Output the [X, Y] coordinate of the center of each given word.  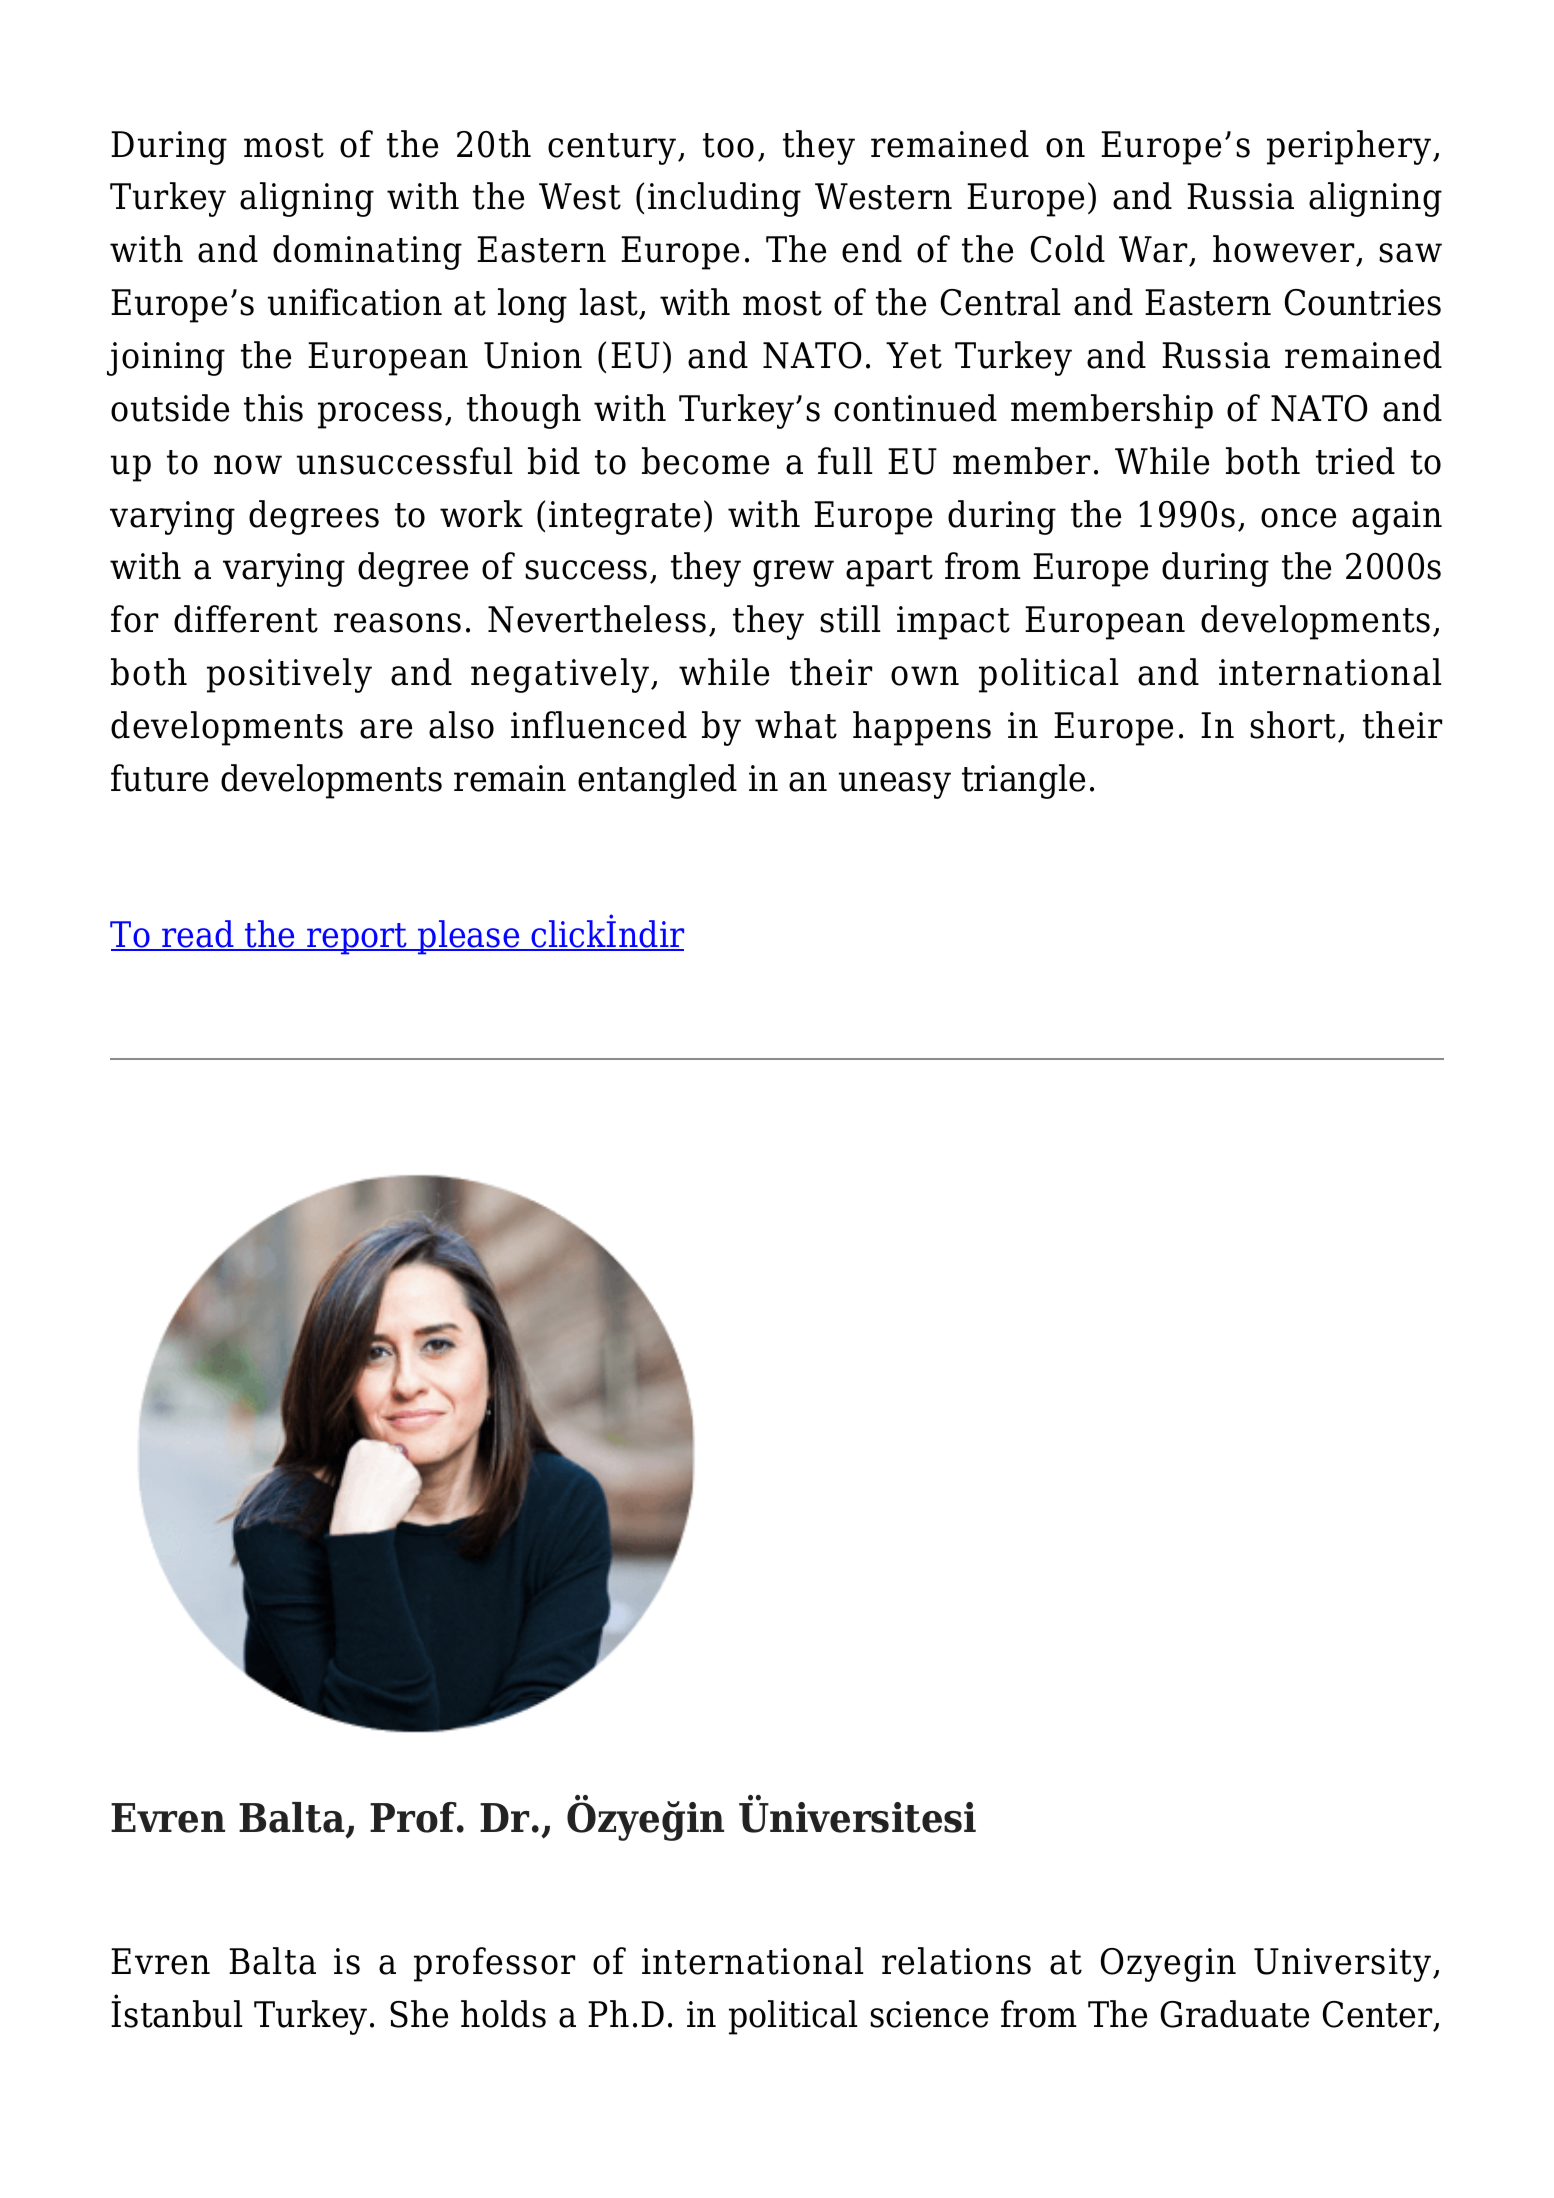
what [796, 725]
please [469, 937]
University [1344, 1965]
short [1294, 726]
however [1285, 250]
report [357, 939]
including [724, 199]
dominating [367, 252]
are [386, 729]
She [419, 2014]
